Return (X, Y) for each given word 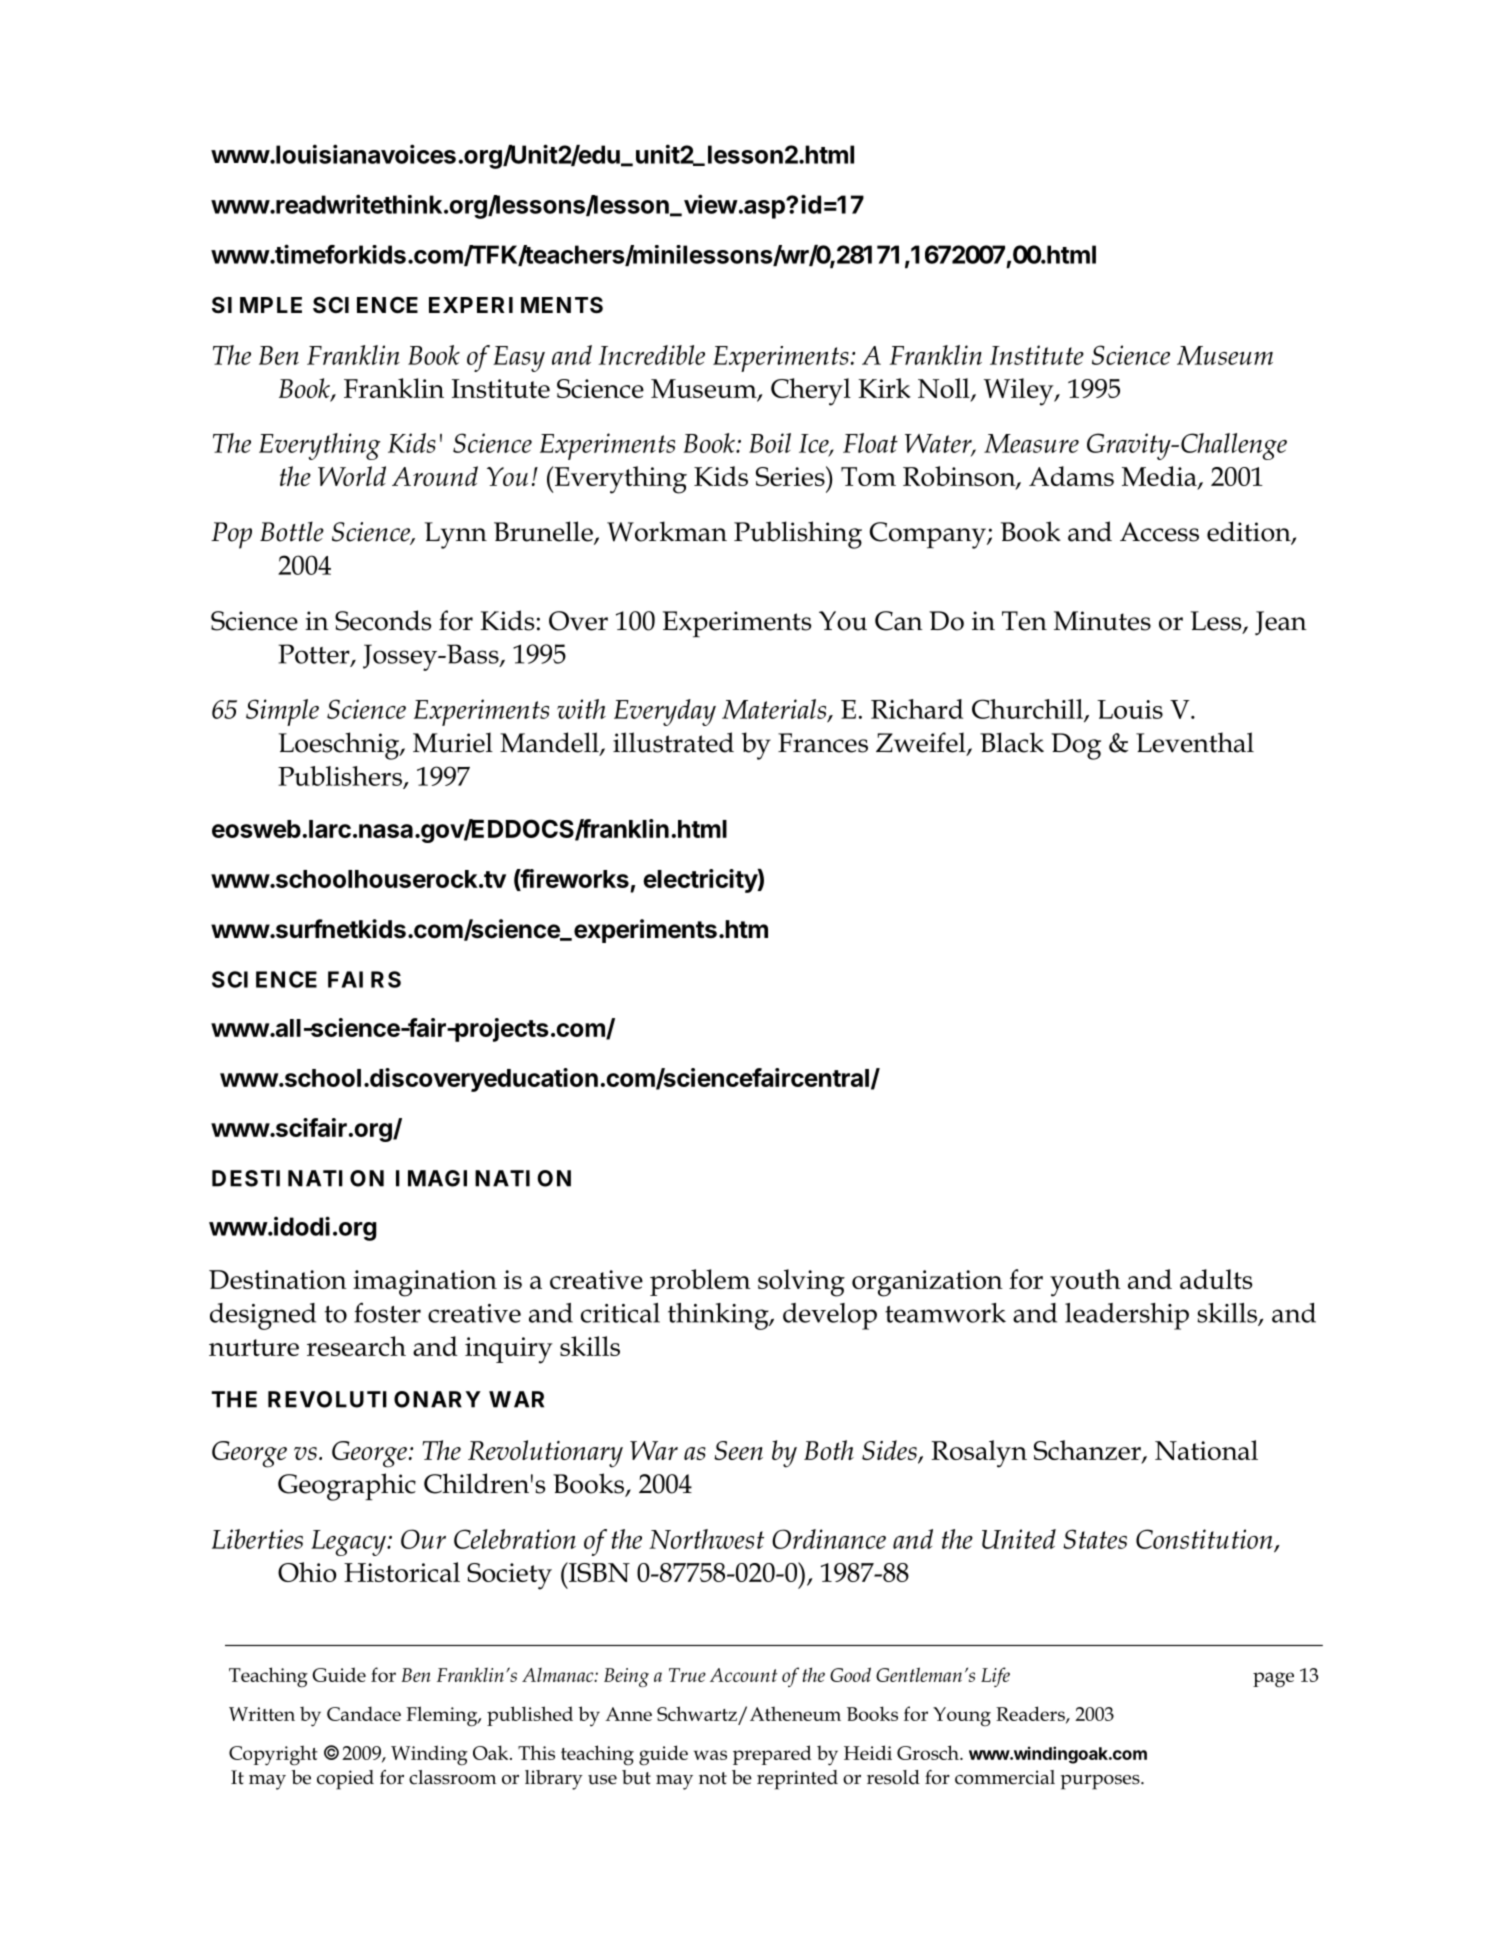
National (1206, 1450)
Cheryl (811, 392)
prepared (772, 1755)
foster (387, 1312)
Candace (364, 1713)
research (356, 1346)
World (352, 476)
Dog (1076, 746)
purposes (1101, 1782)
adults (1216, 1279)
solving (801, 1283)
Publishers (341, 777)
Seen (738, 1450)
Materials (775, 710)
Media (1160, 477)
